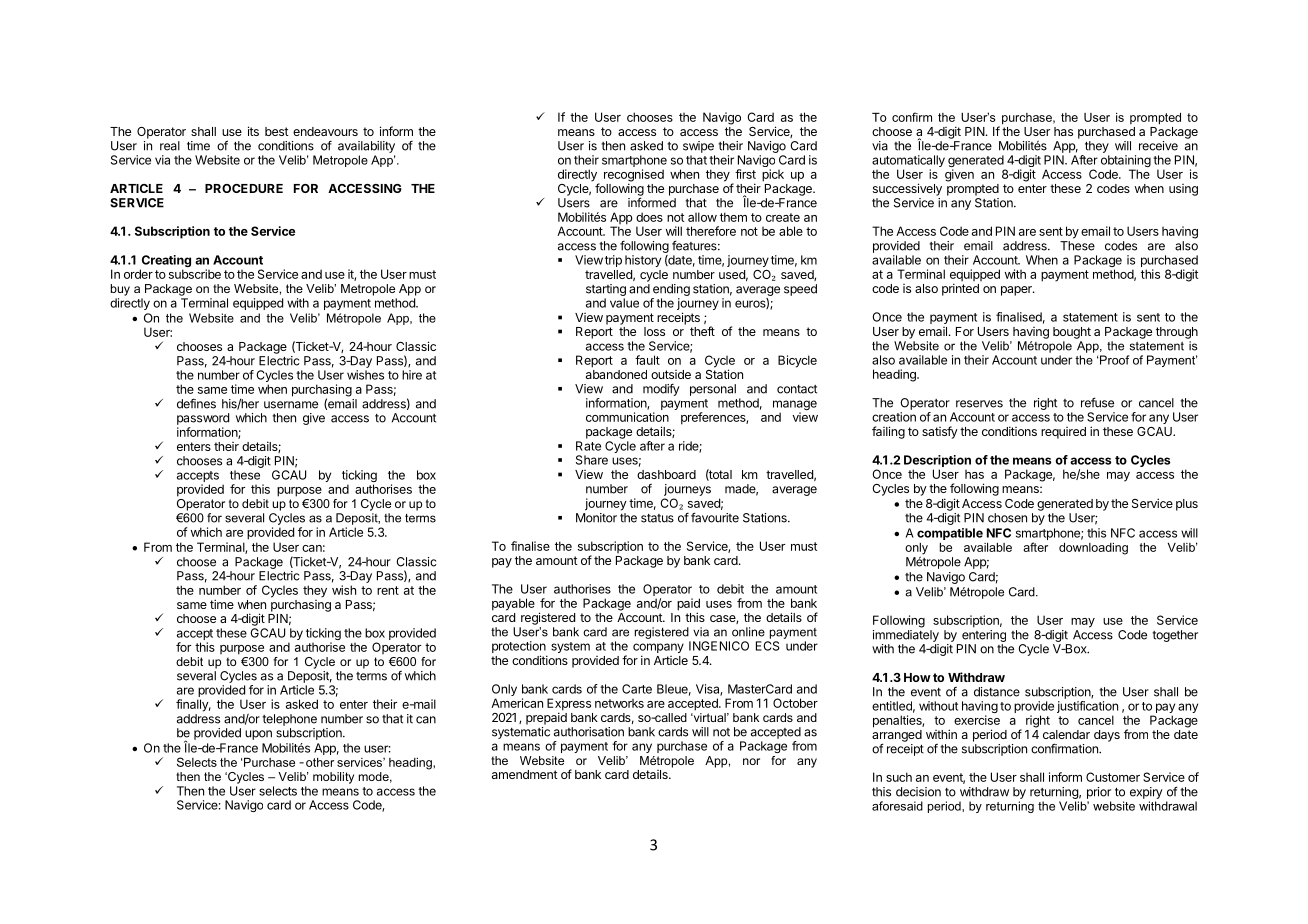  What do you see at coordinates (698, 147) in the screenshot?
I see `swipe` at bounding box center [698, 147].
